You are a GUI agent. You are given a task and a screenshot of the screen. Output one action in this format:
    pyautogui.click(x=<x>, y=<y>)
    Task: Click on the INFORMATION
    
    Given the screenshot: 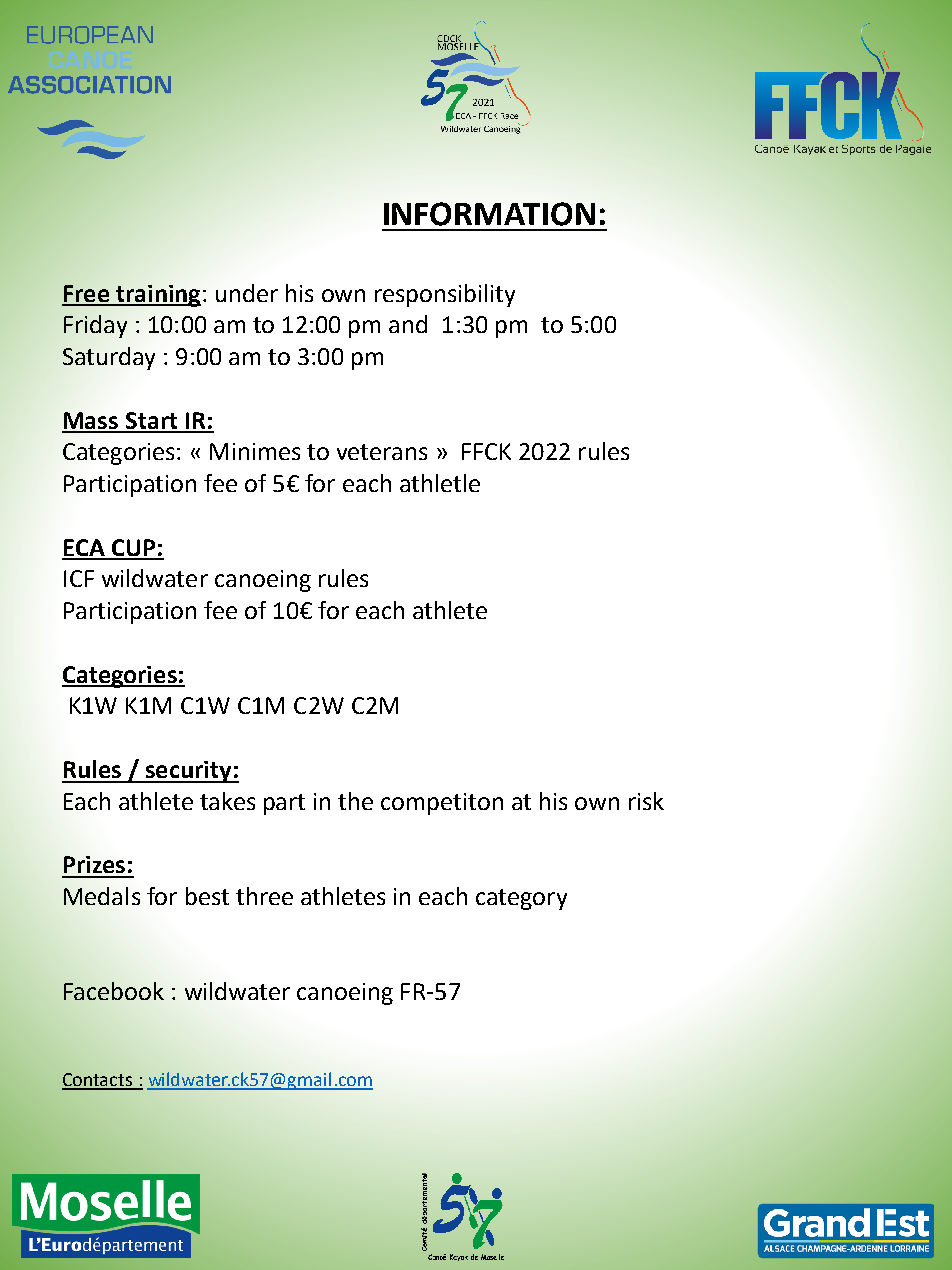 What is the action you would take?
    pyautogui.click(x=489, y=214)
